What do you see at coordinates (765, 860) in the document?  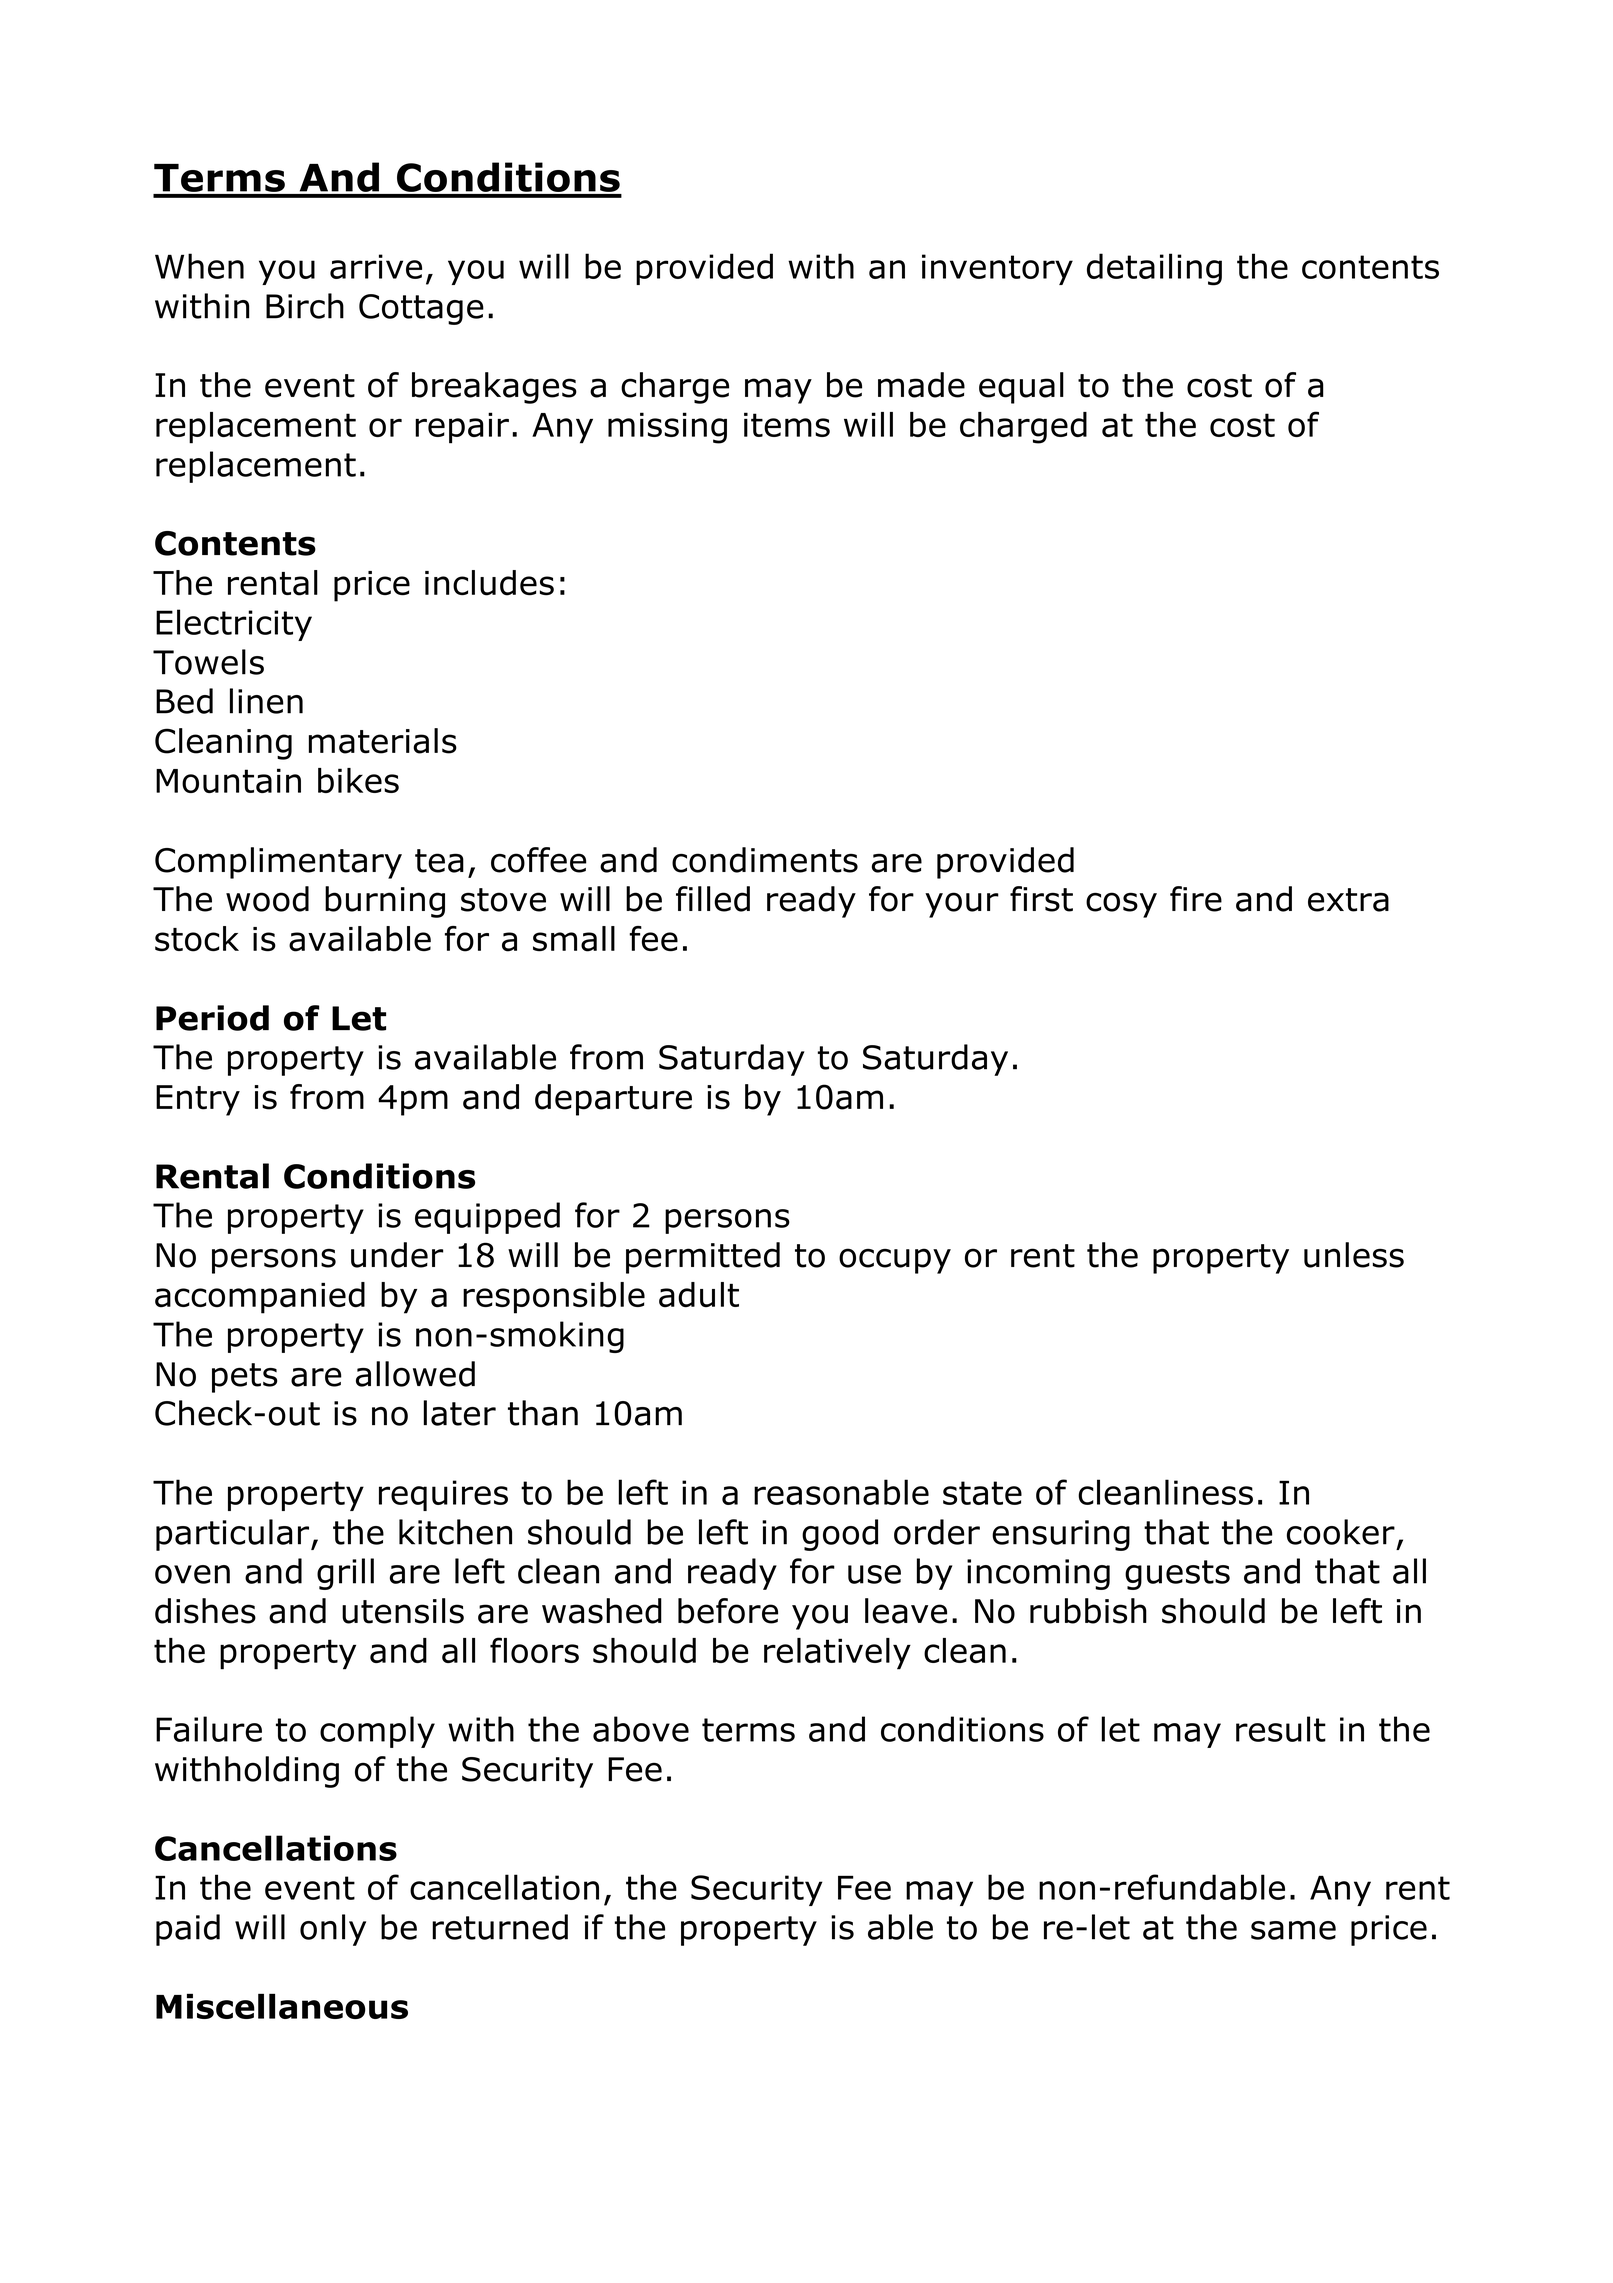 I see `condiments` at bounding box center [765, 860].
